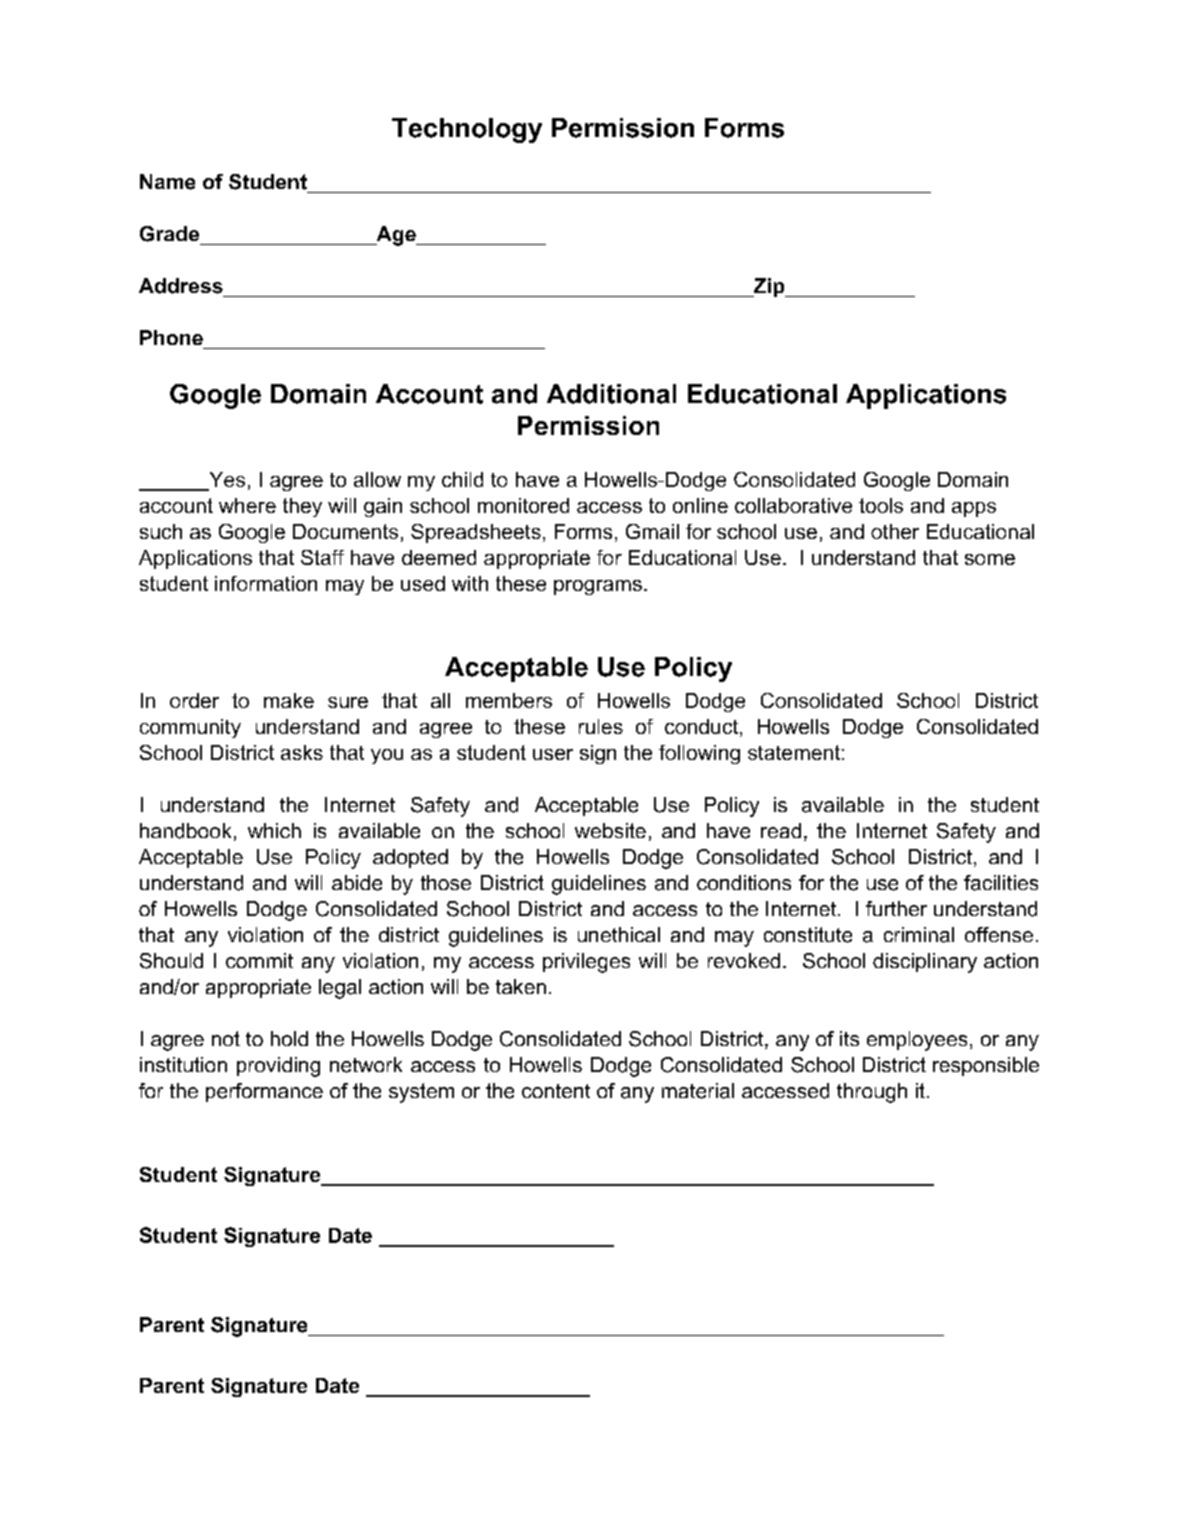 Image resolution: width=1179 pixels, height=1526 pixels. I want to click on providing, so click(278, 1067).
